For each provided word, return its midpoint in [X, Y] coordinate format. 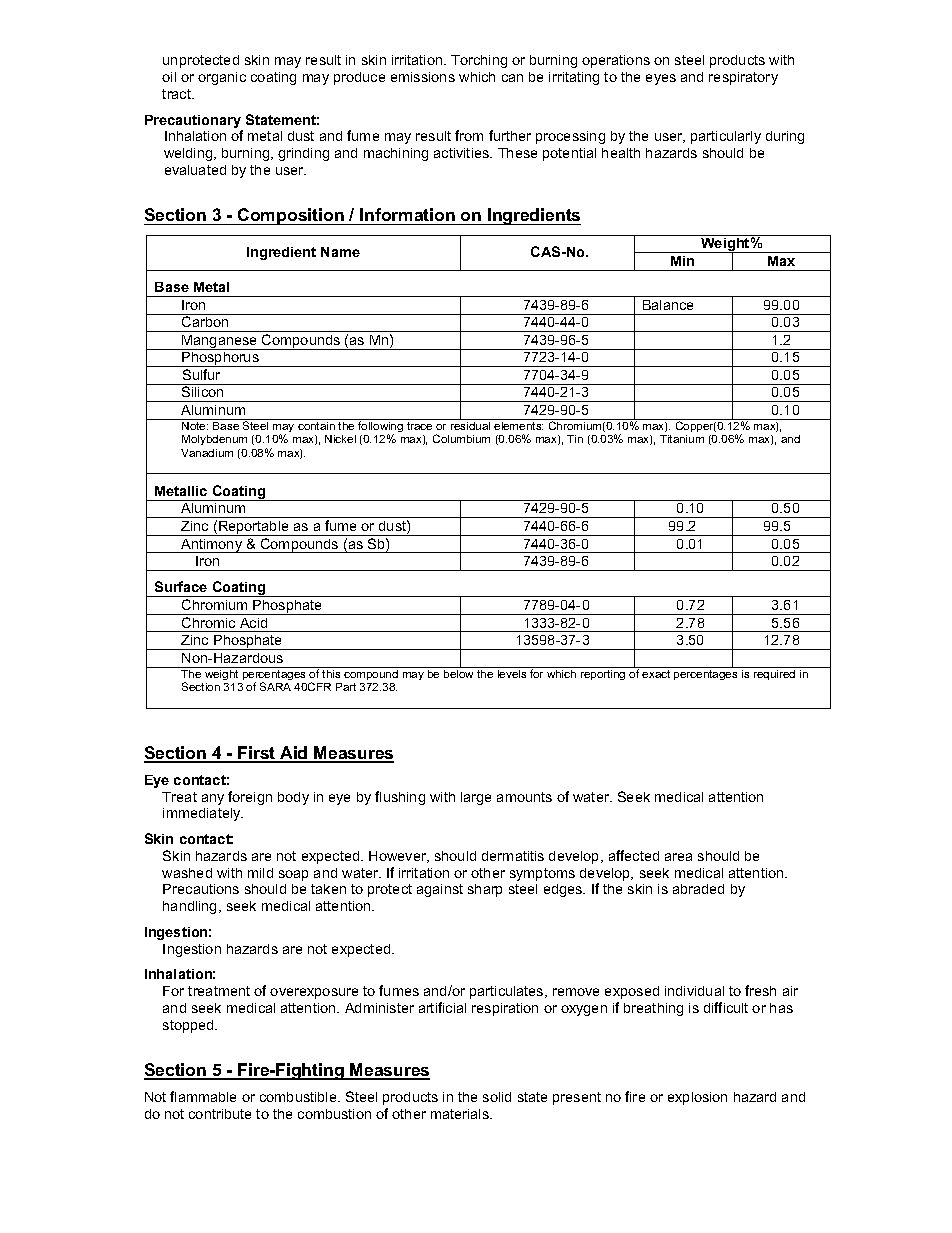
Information [407, 214]
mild [260, 873]
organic [222, 78]
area [678, 857]
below [459, 672]
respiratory [743, 78]
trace [419, 426]
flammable [203, 1096]
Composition [291, 216]
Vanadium [207, 453]
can [512, 78]
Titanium [682, 439]
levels [512, 672]
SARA [275, 686]
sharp [485, 890]
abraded [698, 889]
